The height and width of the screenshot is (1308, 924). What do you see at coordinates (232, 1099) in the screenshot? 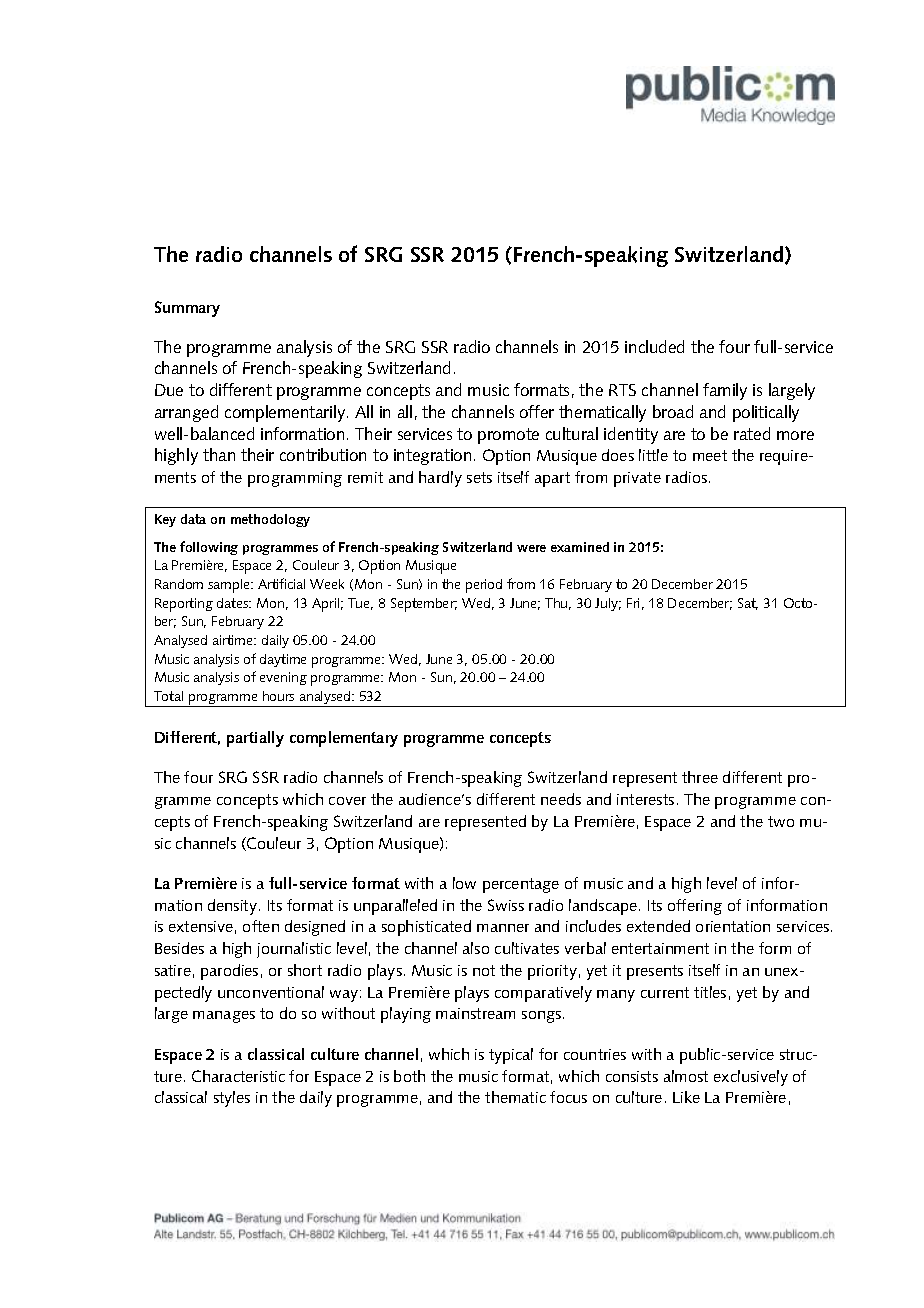
I see `styles` at bounding box center [232, 1099].
